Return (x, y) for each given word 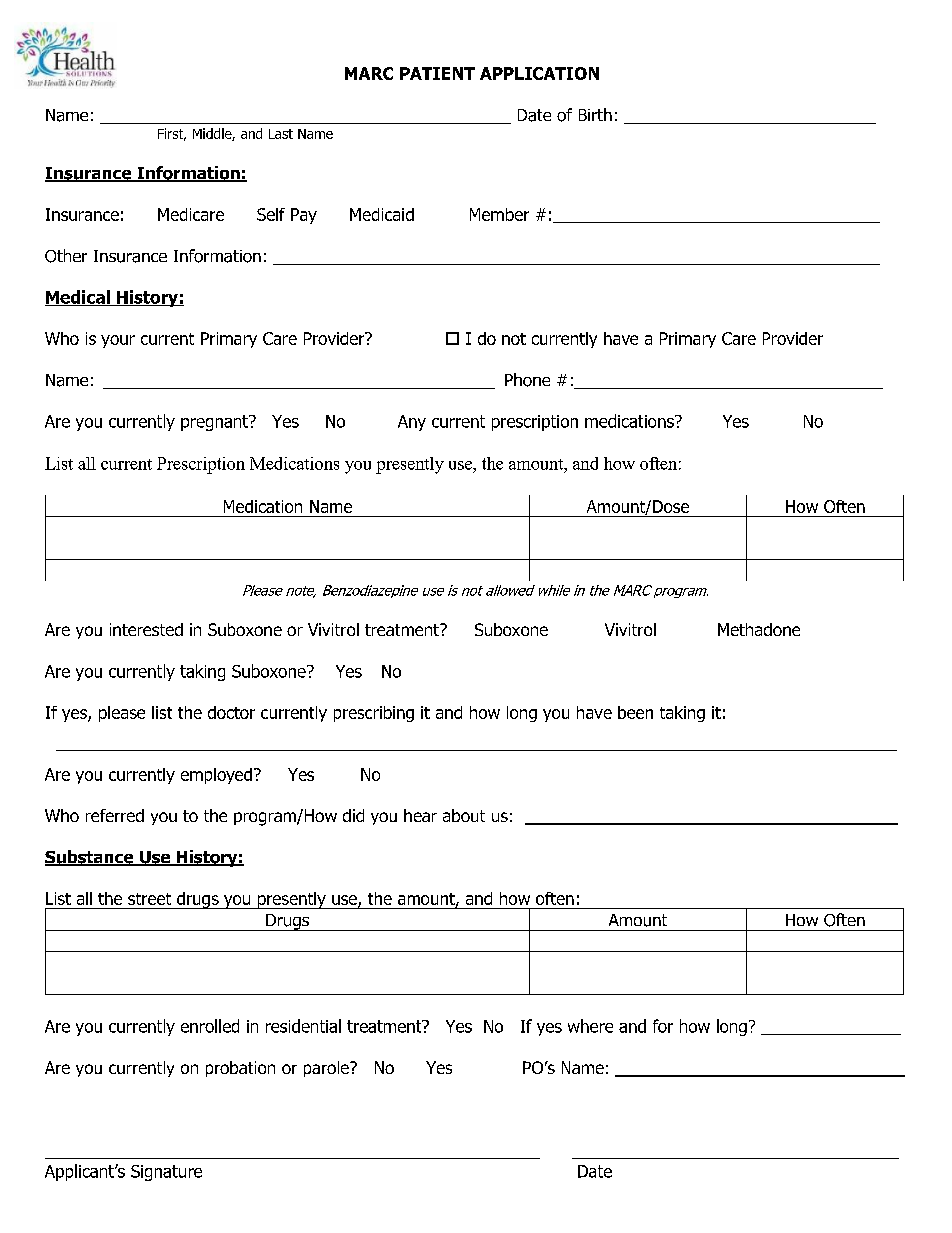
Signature (166, 1173)
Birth (595, 114)
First (172, 134)
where (590, 1026)
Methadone (759, 629)
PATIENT (437, 73)
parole (327, 1069)
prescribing (374, 714)
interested (146, 629)
